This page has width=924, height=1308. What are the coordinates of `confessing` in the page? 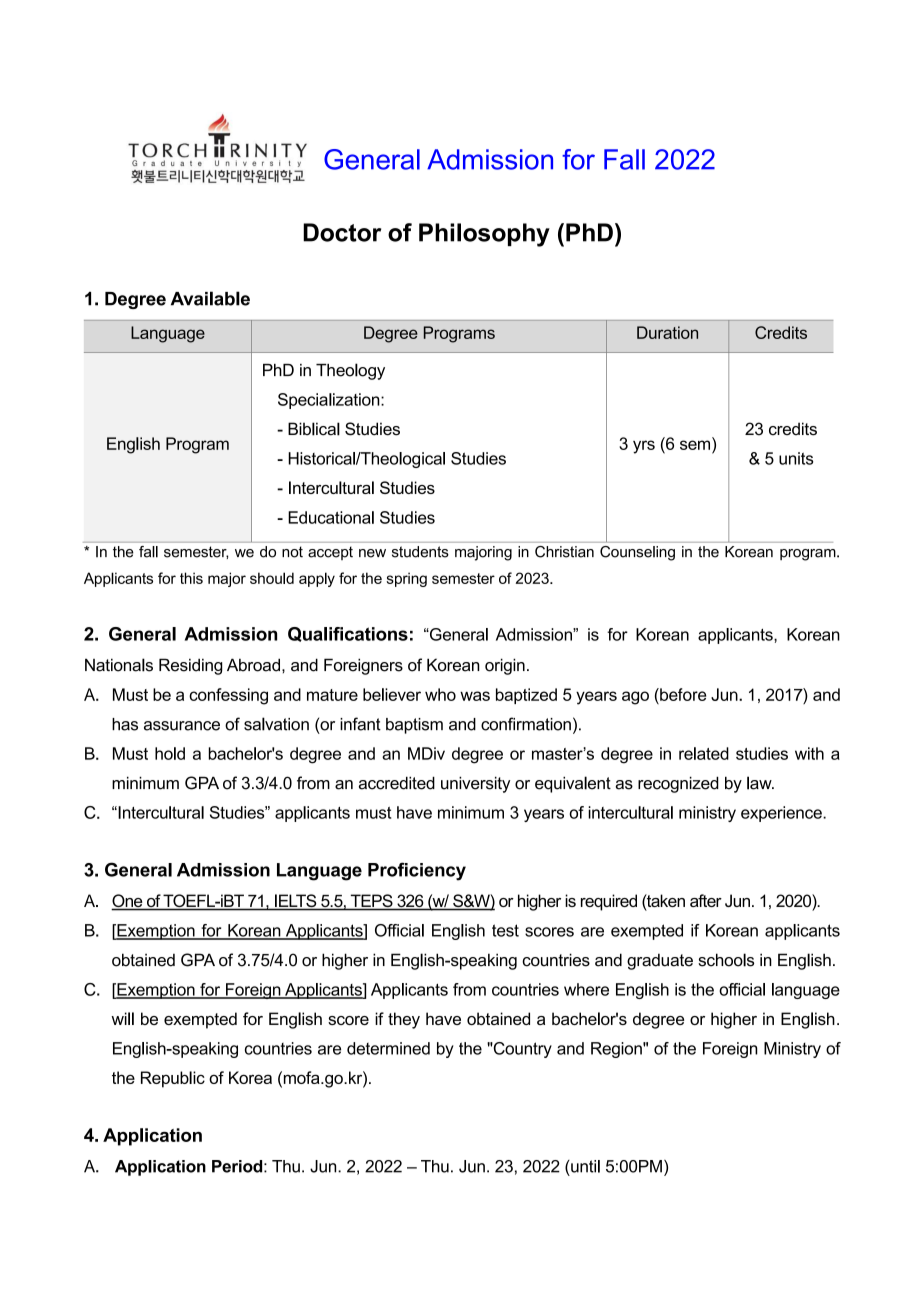 It's located at (228, 696).
